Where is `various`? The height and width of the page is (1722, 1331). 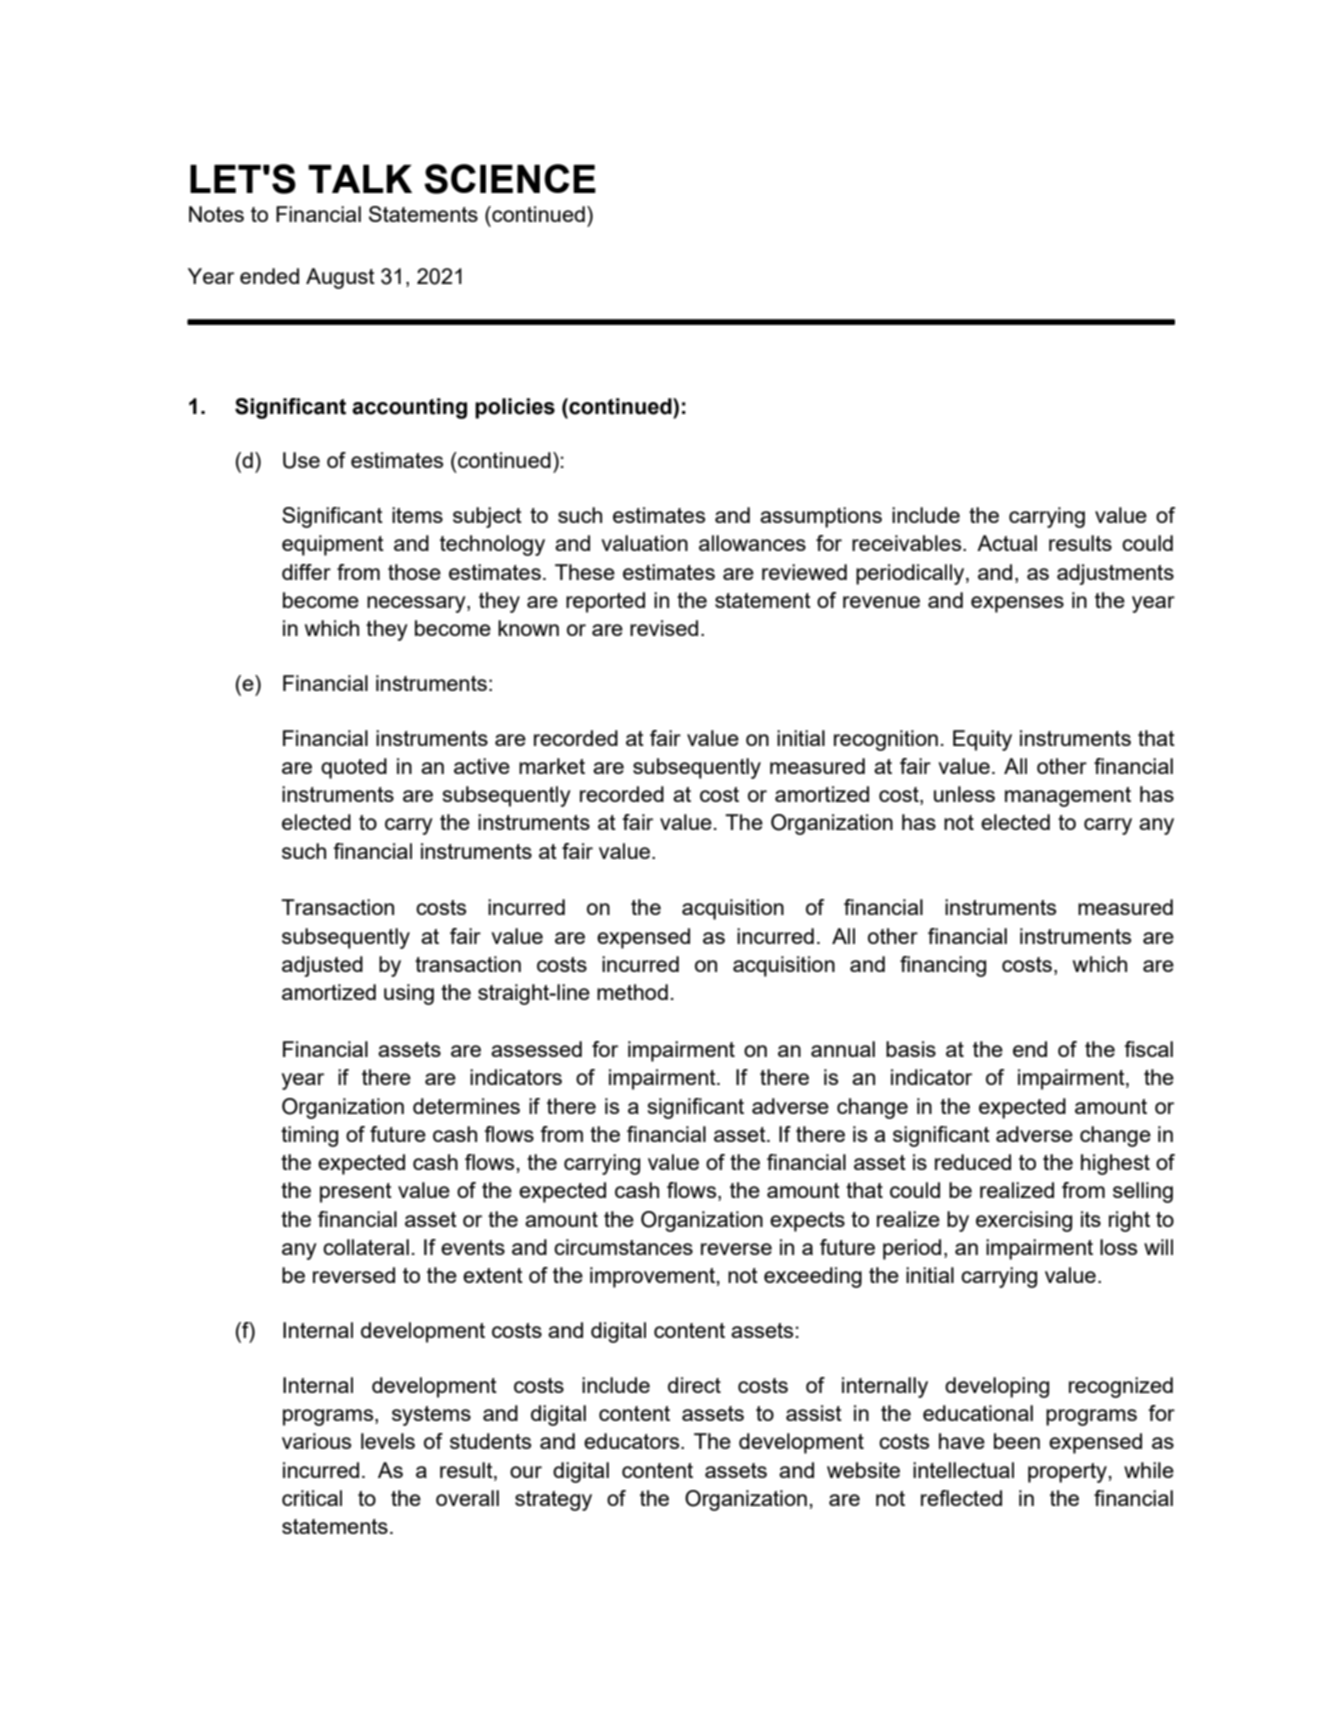 various is located at coordinates (316, 1441).
